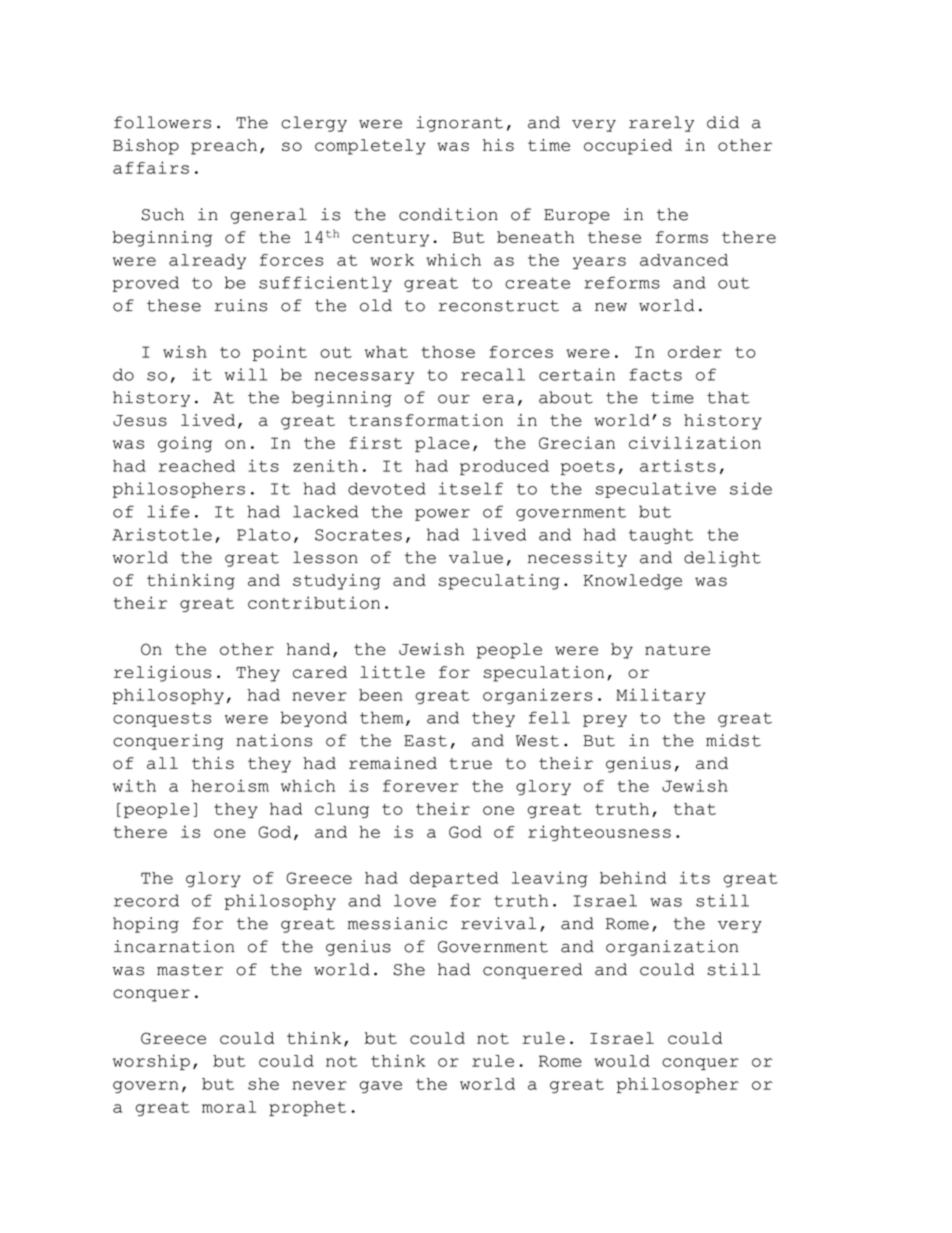 The height and width of the screenshot is (1233, 952). What do you see at coordinates (229, 1107) in the screenshot?
I see `moral` at bounding box center [229, 1107].
